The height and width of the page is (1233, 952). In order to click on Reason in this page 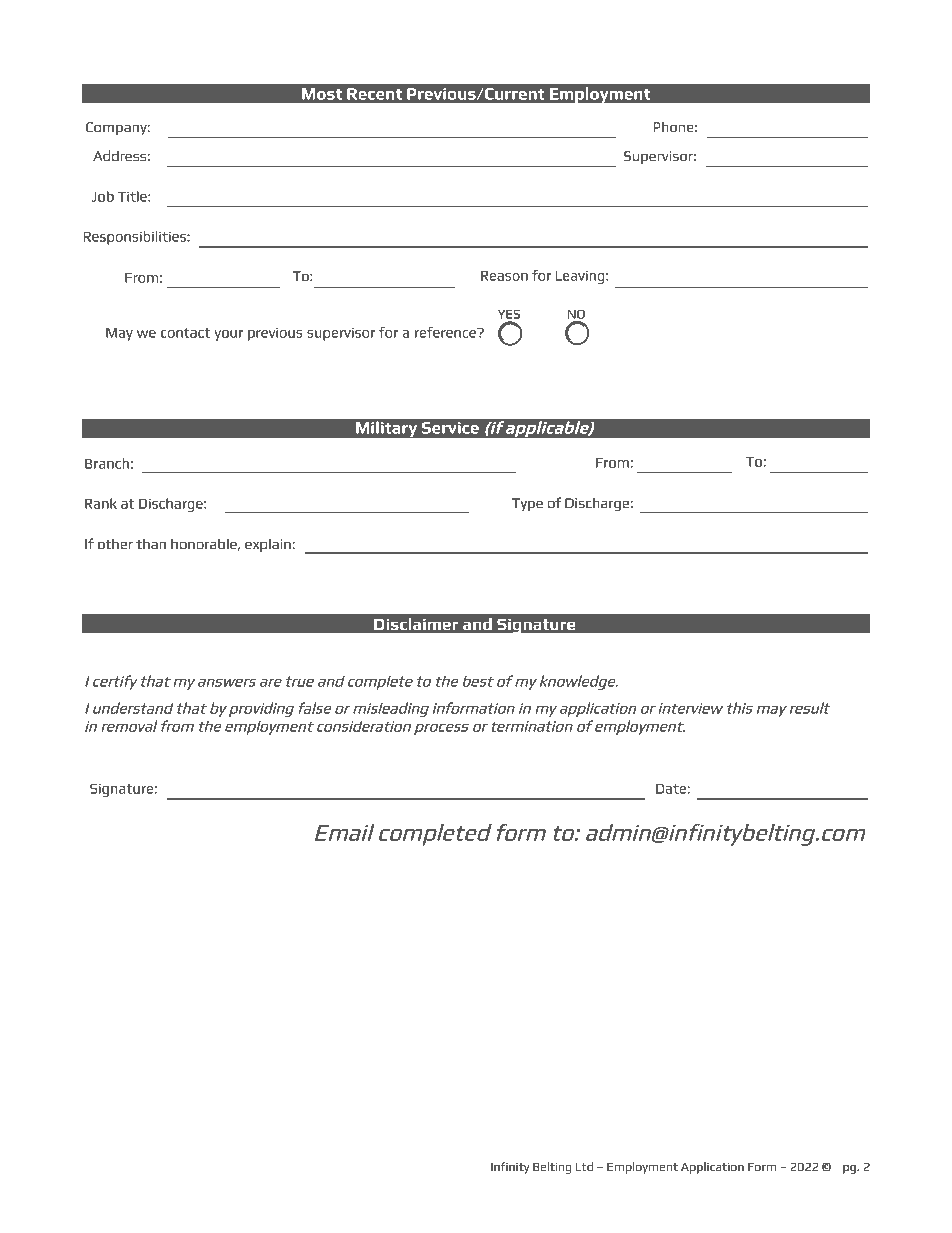, I will do `click(504, 276)`.
